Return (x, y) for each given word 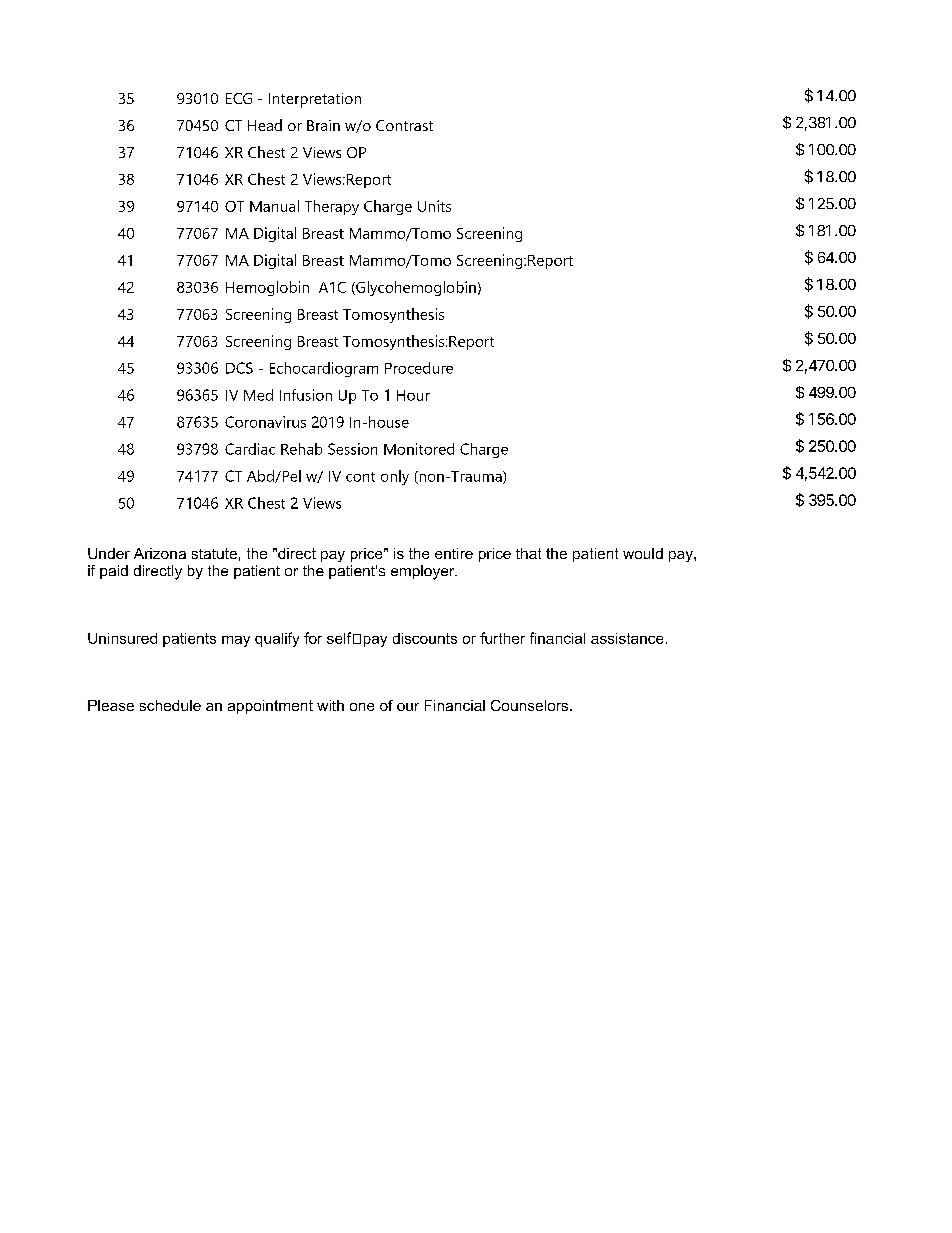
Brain (323, 125)
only (395, 477)
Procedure (419, 368)
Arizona (160, 553)
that (528, 553)
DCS (239, 368)
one (362, 707)
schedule (170, 705)
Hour (413, 395)
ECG (239, 98)
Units (434, 206)
